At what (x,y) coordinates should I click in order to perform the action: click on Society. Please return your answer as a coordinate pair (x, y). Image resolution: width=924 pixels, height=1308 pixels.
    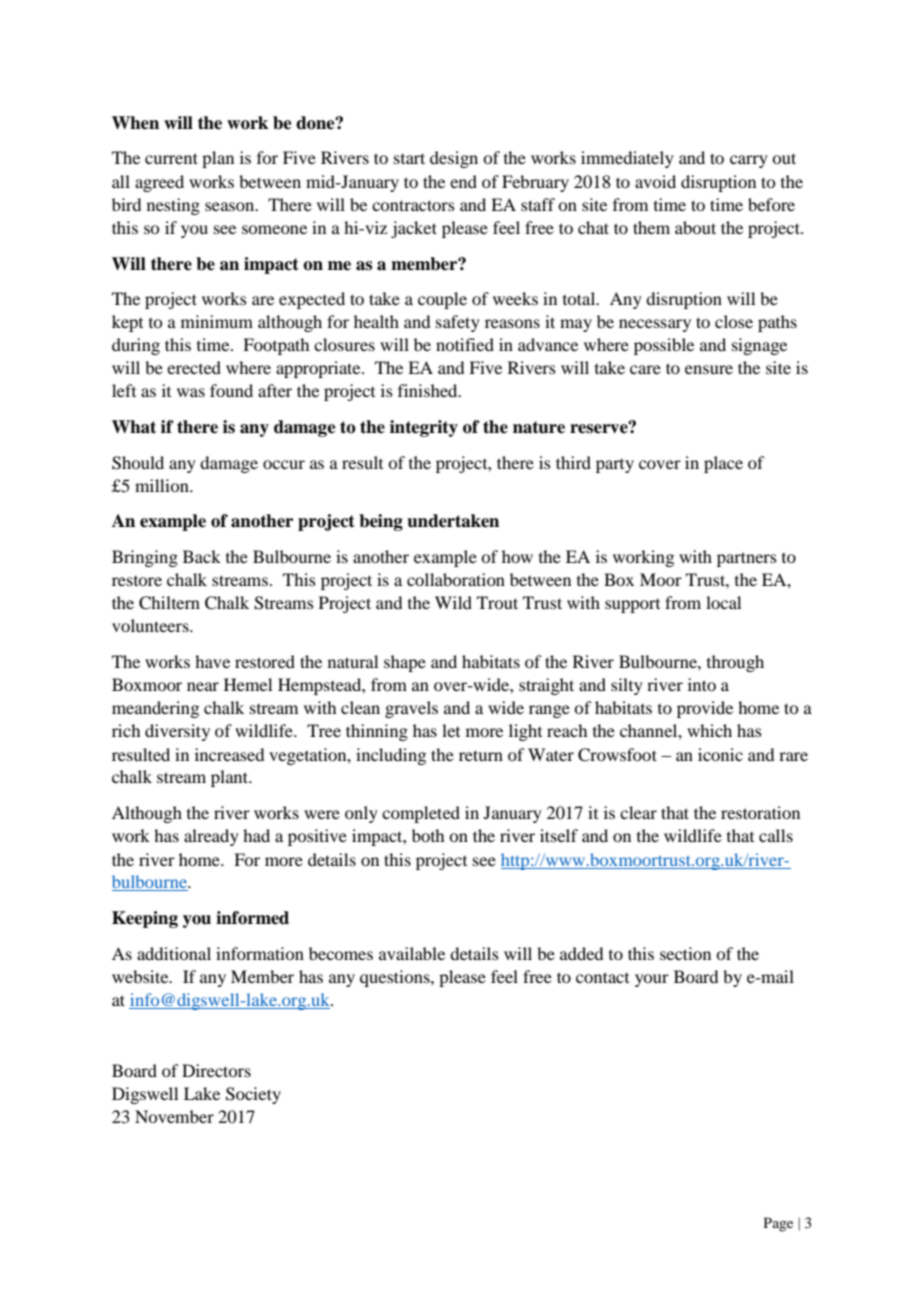
    Looking at the image, I should click on (253, 1095).
